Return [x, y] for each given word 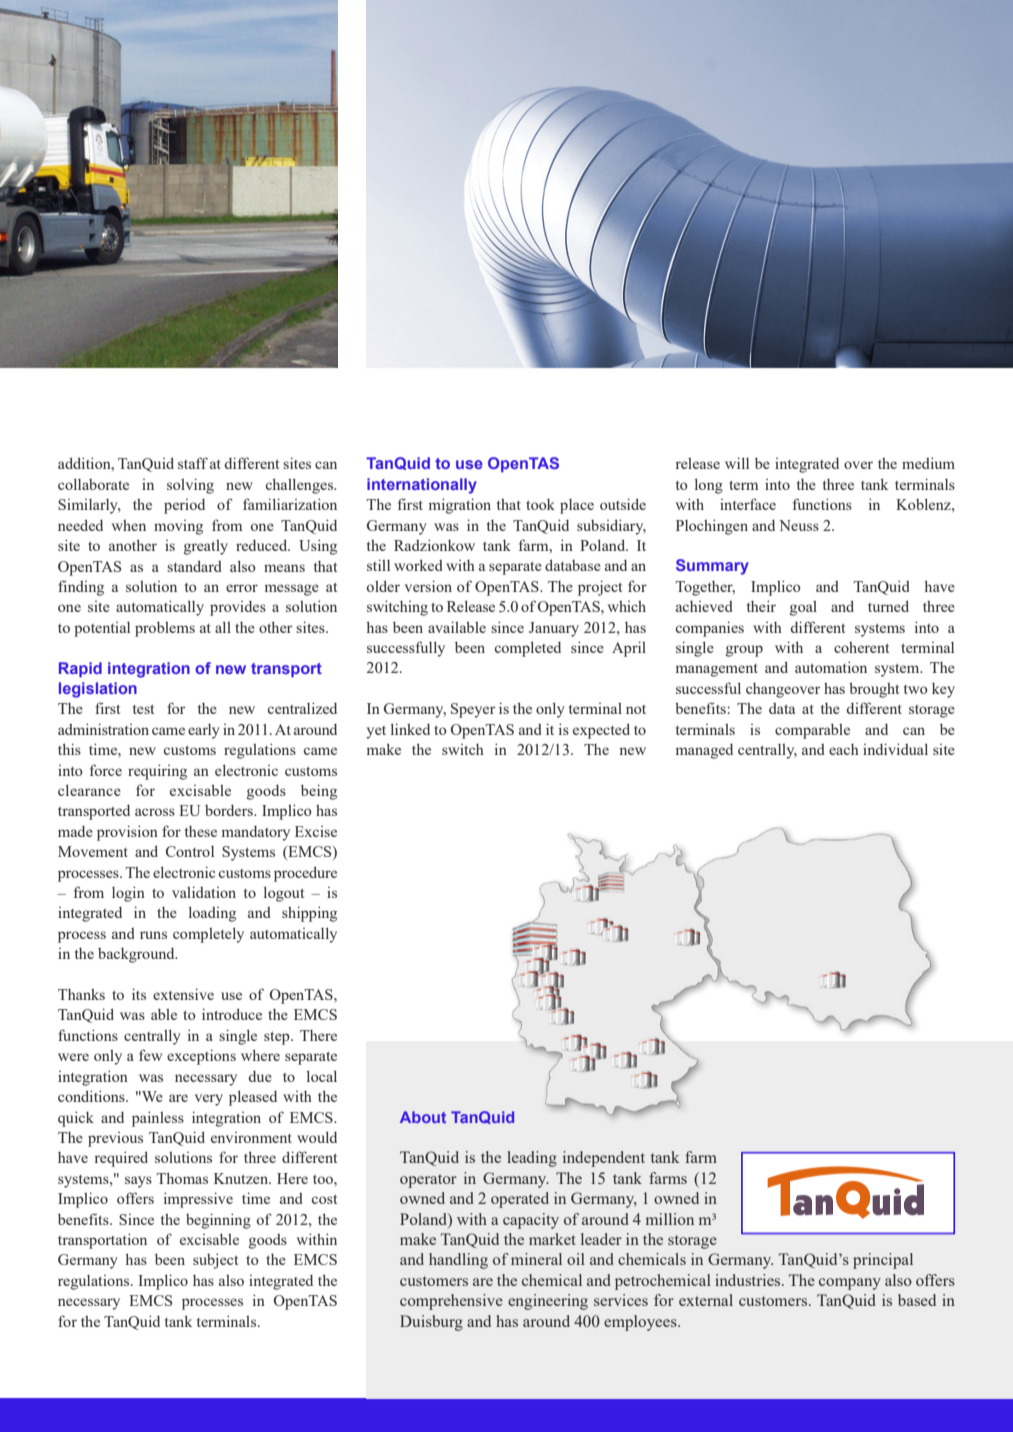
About [423, 1117]
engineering [548, 1302]
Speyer [473, 710]
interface [748, 504]
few [150, 1055]
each [844, 749]
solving [190, 486]
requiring [157, 772]
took [540, 504]
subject [215, 1261]
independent [604, 1159]
